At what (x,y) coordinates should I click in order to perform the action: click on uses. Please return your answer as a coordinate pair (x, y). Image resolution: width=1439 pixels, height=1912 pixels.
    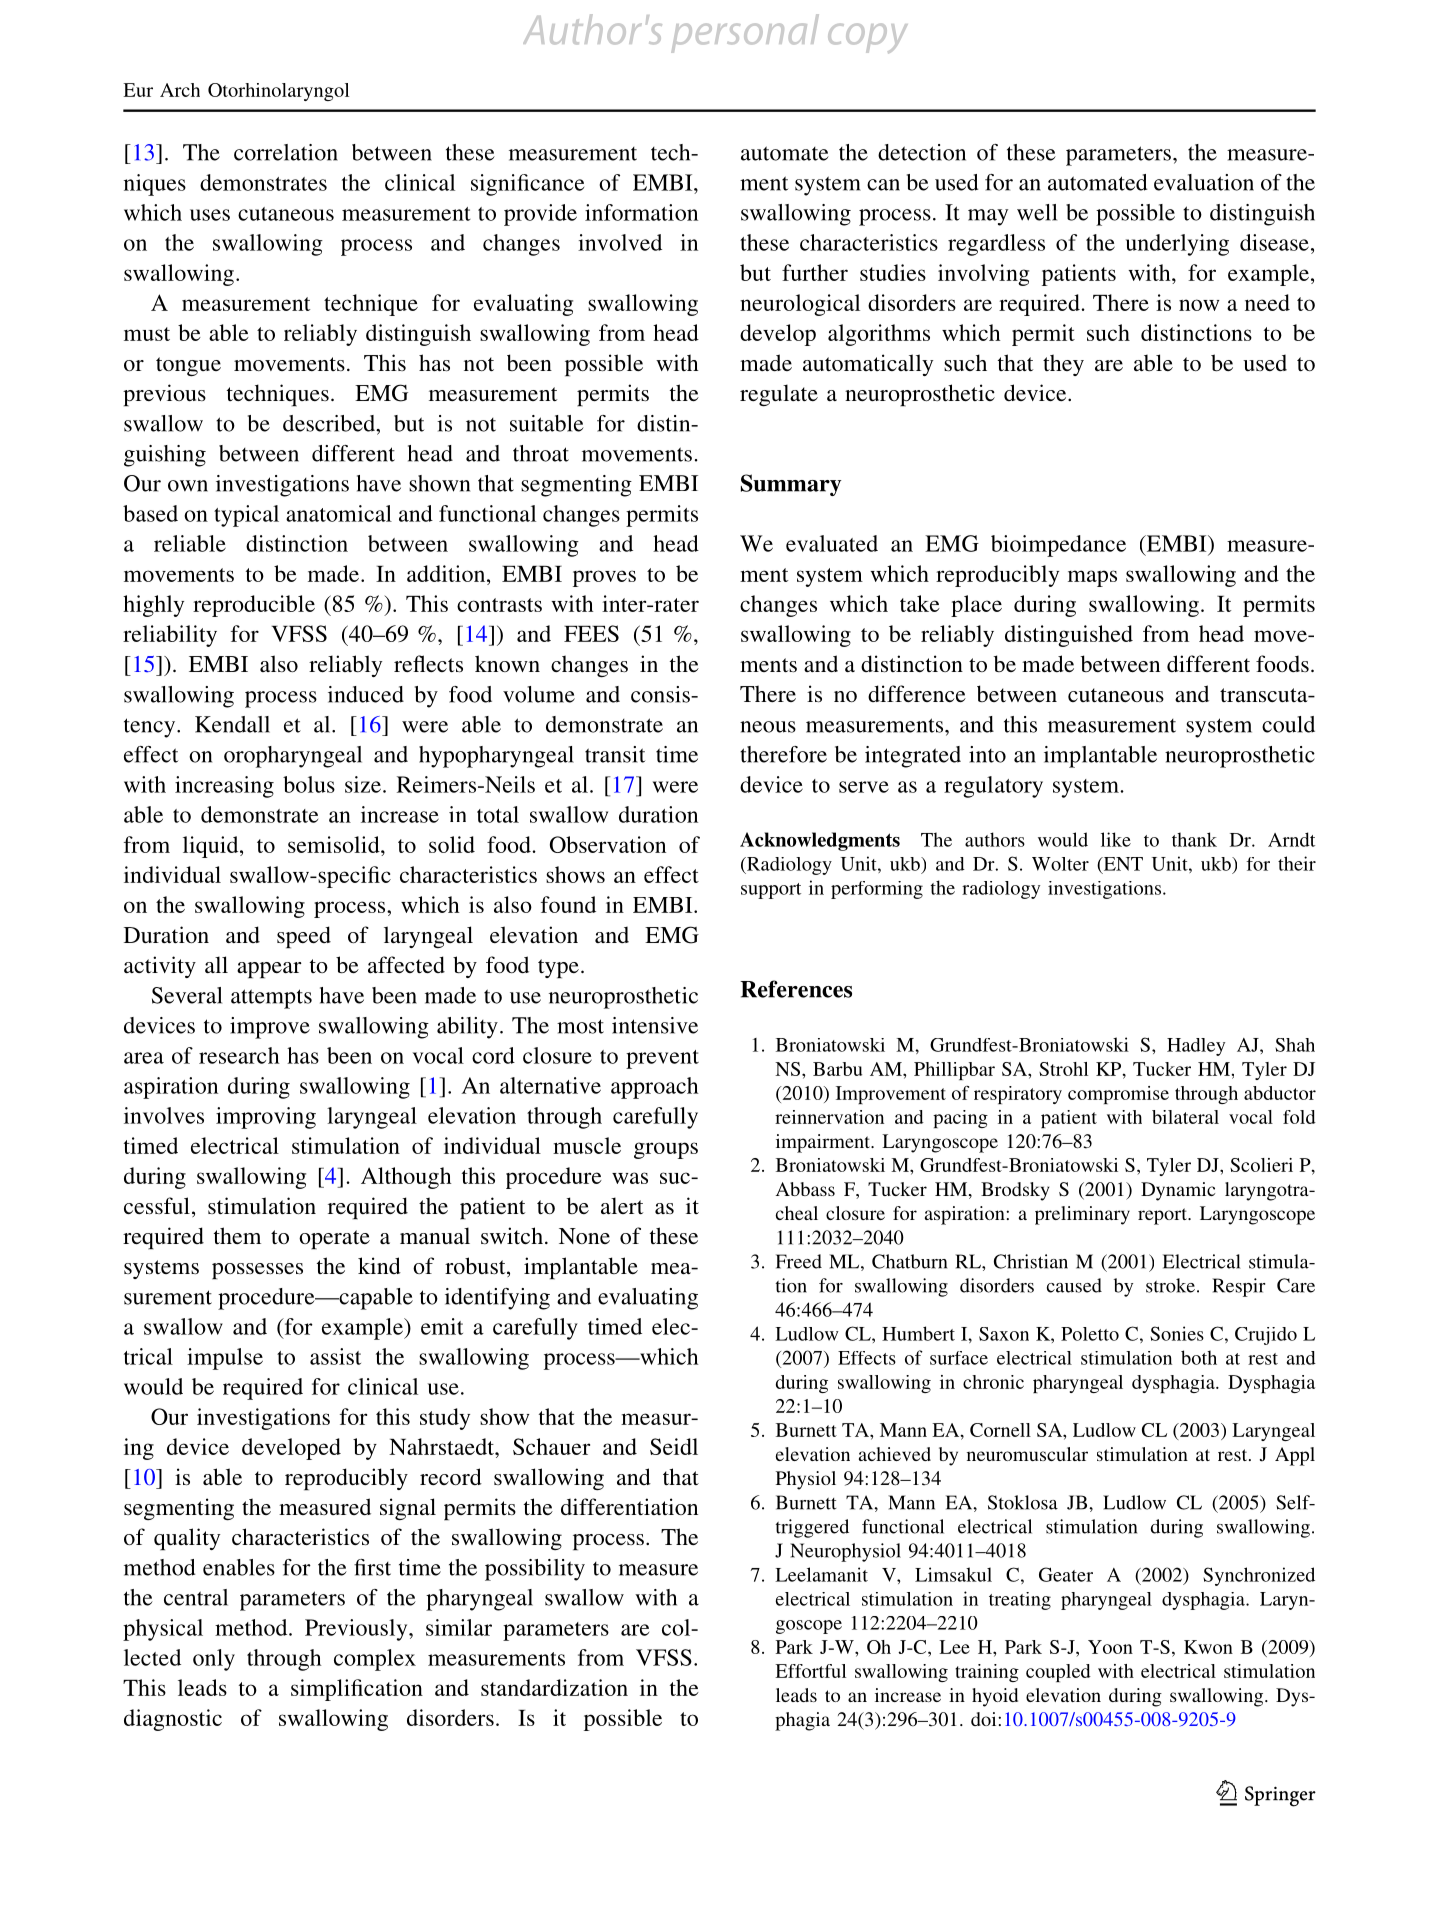
    Looking at the image, I should click on (210, 215).
